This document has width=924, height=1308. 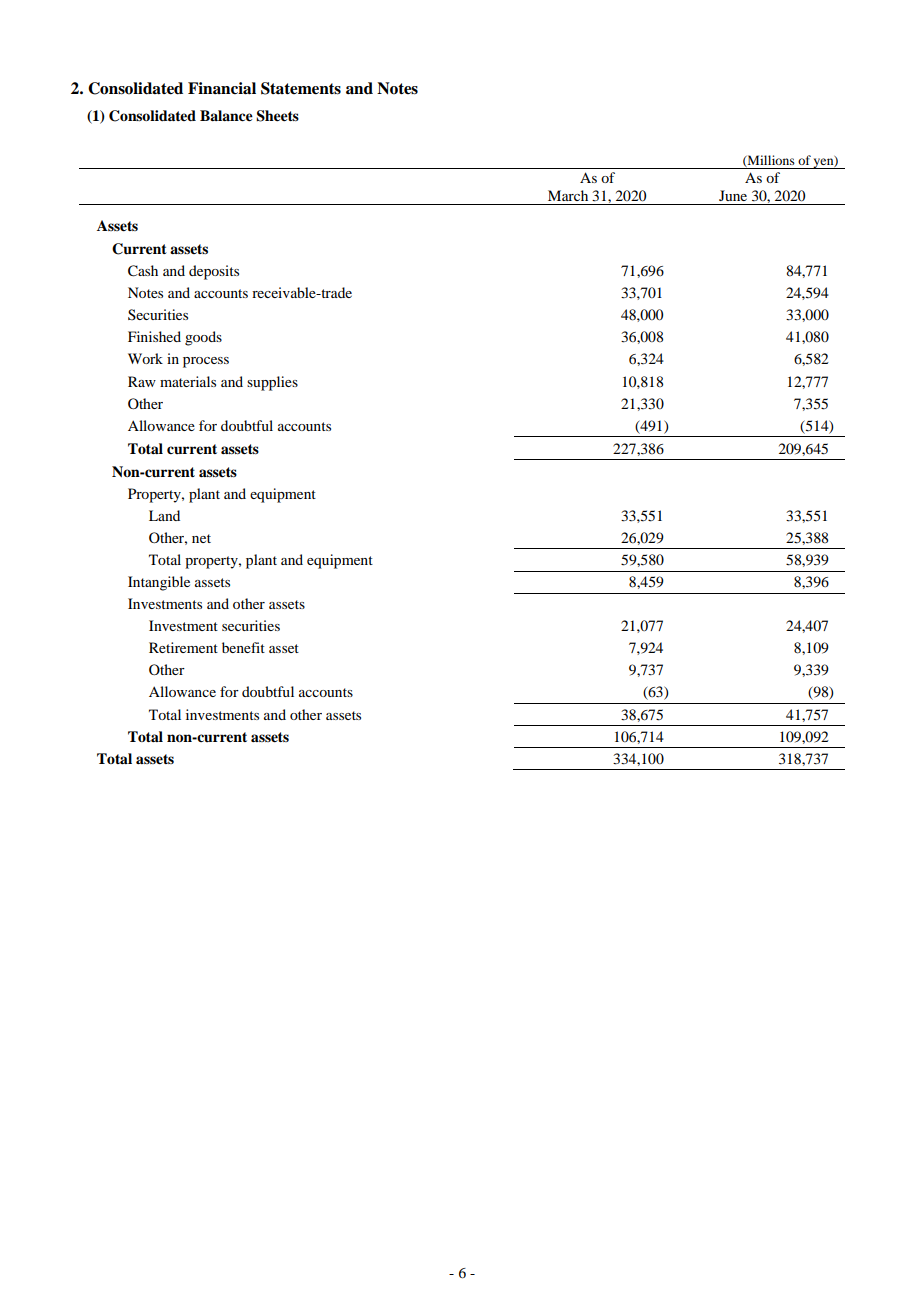 What do you see at coordinates (568, 195) in the document?
I see `March` at bounding box center [568, 195].
